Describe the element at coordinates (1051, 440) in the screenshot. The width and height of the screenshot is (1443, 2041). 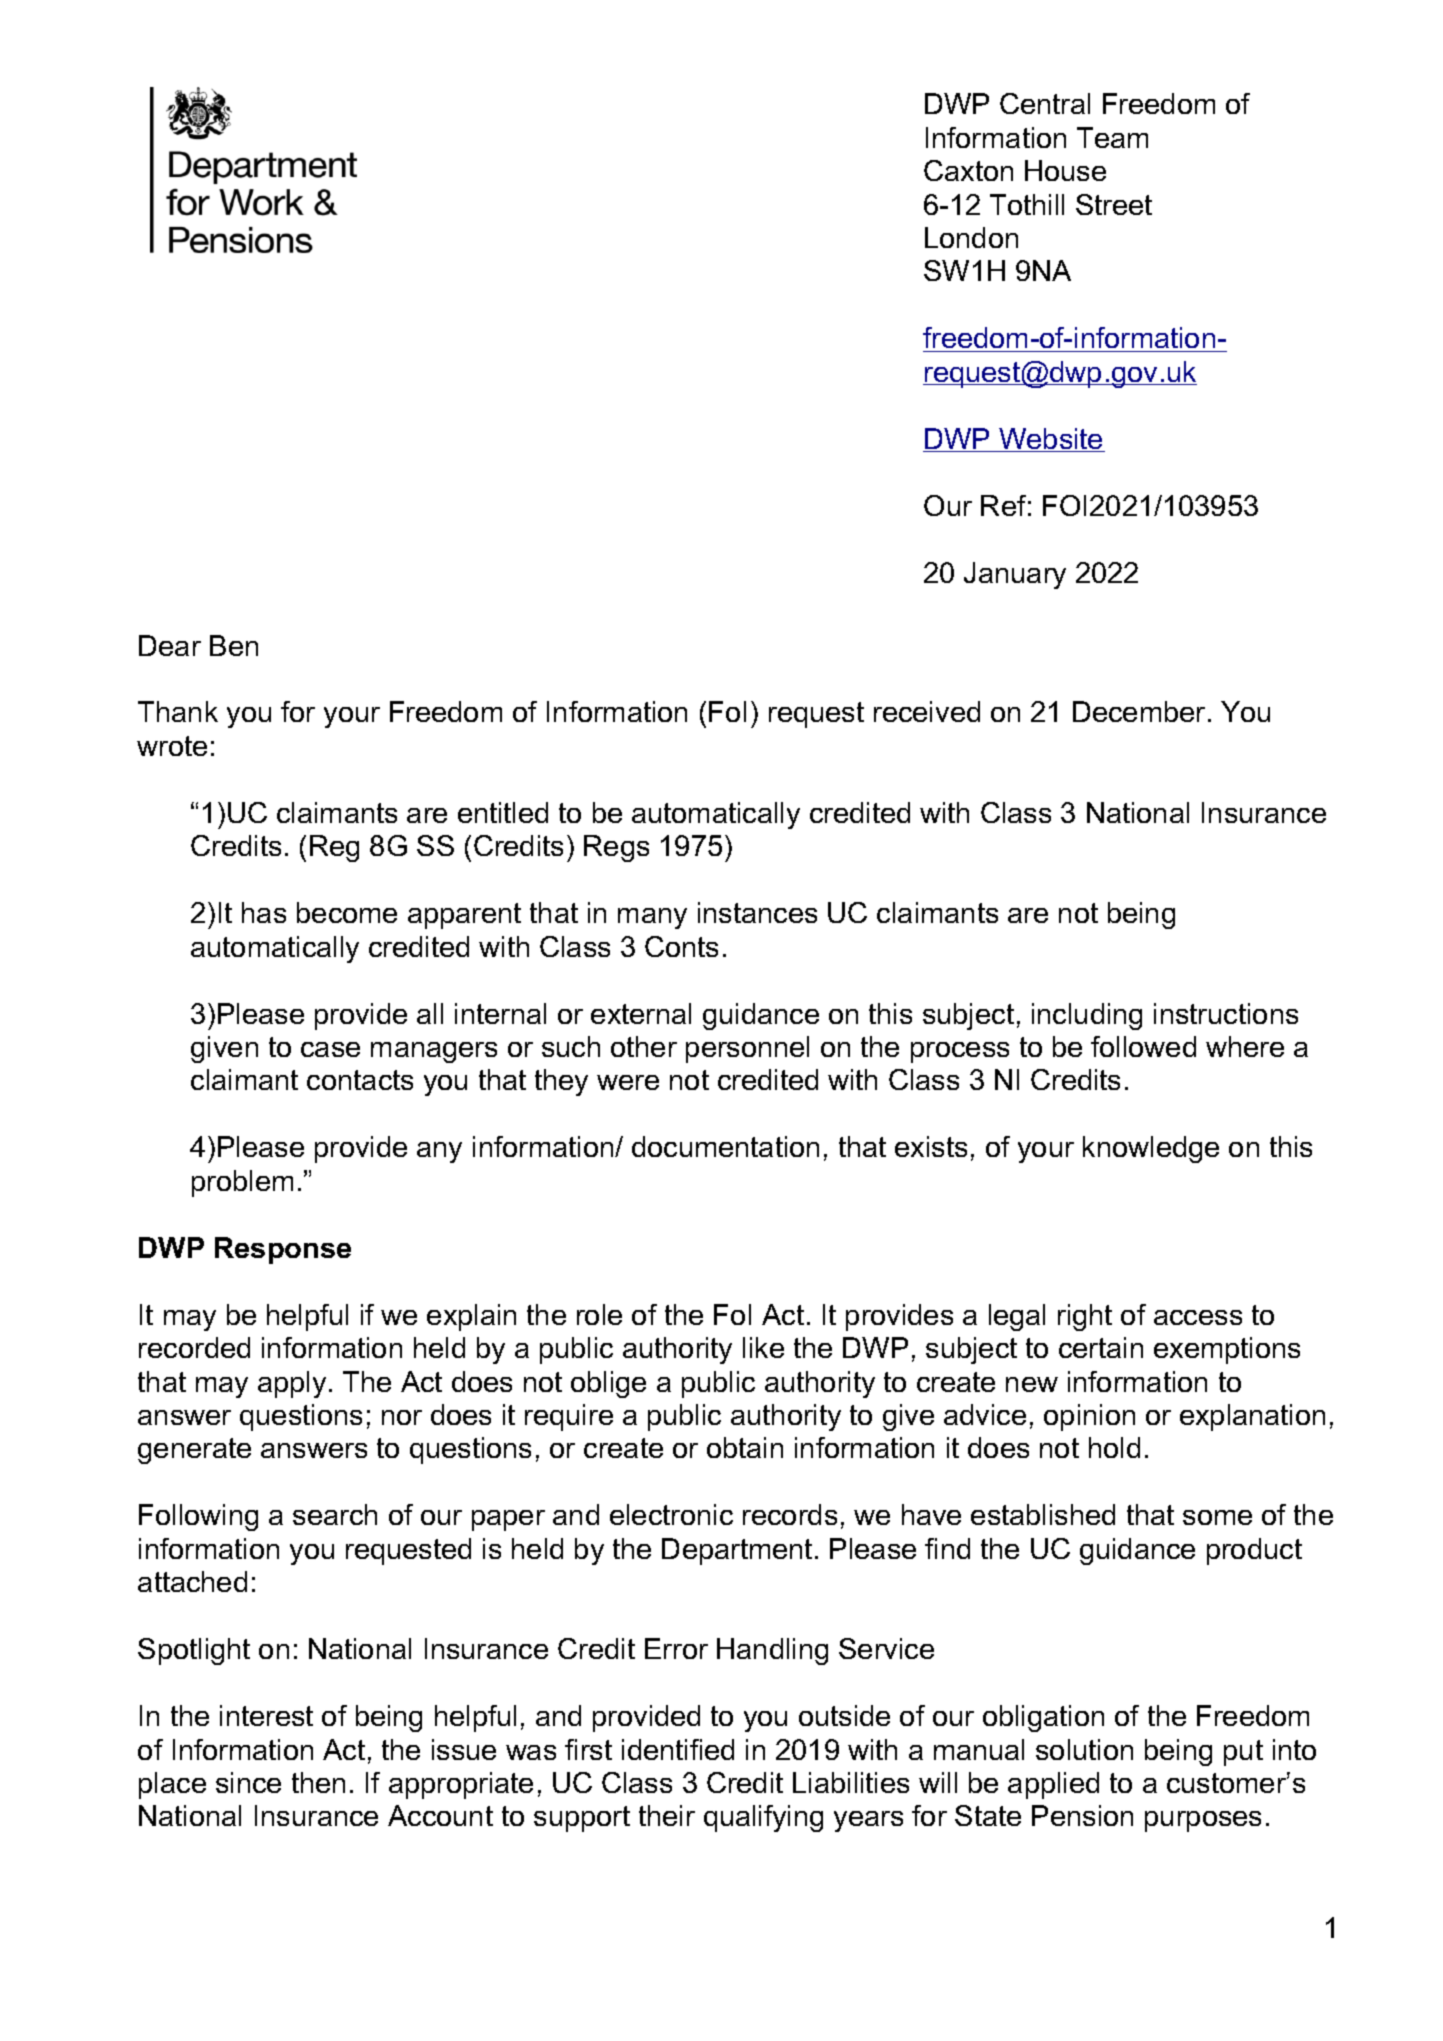
I see `Website` at that location.
